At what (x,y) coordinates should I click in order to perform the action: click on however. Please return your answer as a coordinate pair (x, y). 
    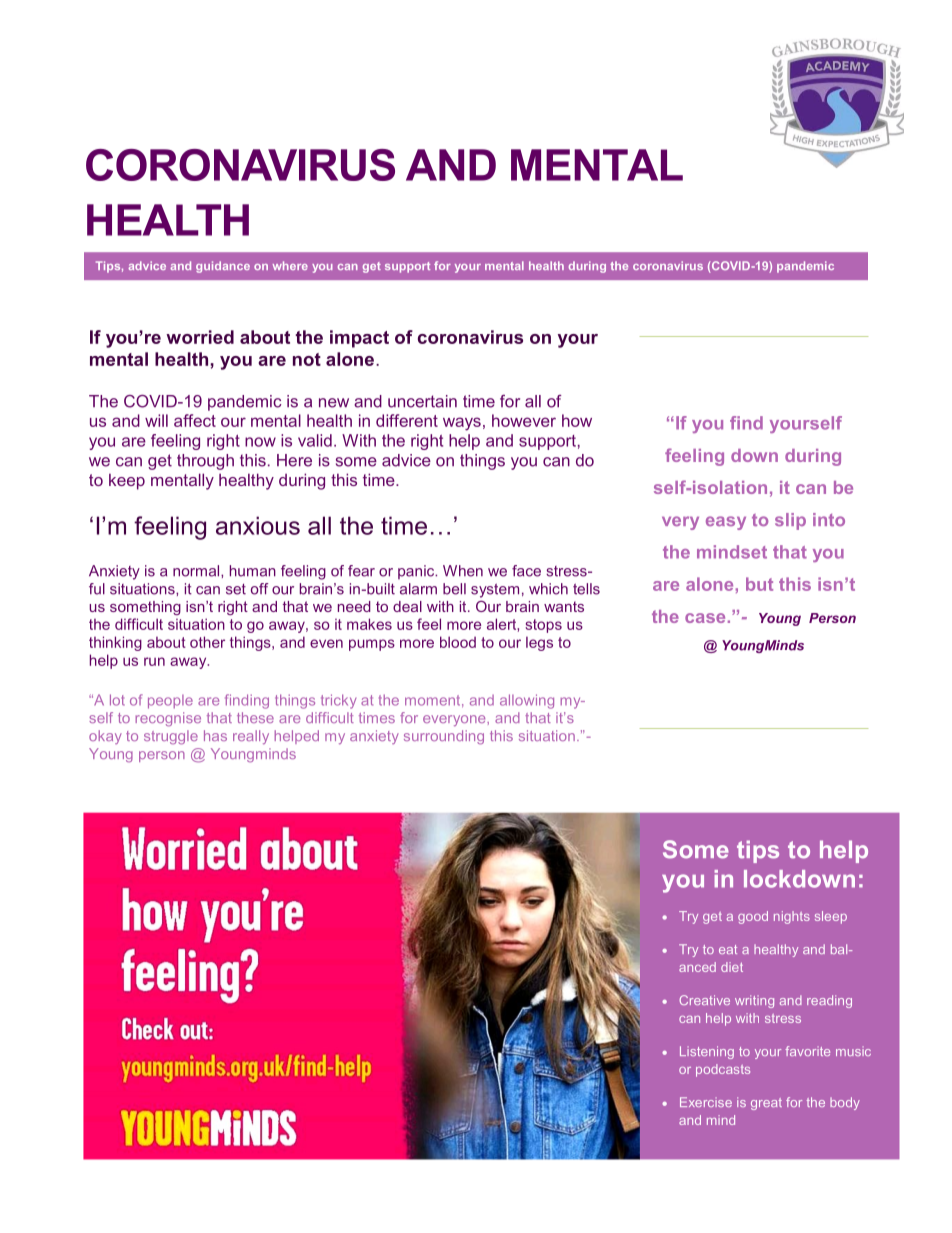
    Looking at the image, I should click on (524, 420).
